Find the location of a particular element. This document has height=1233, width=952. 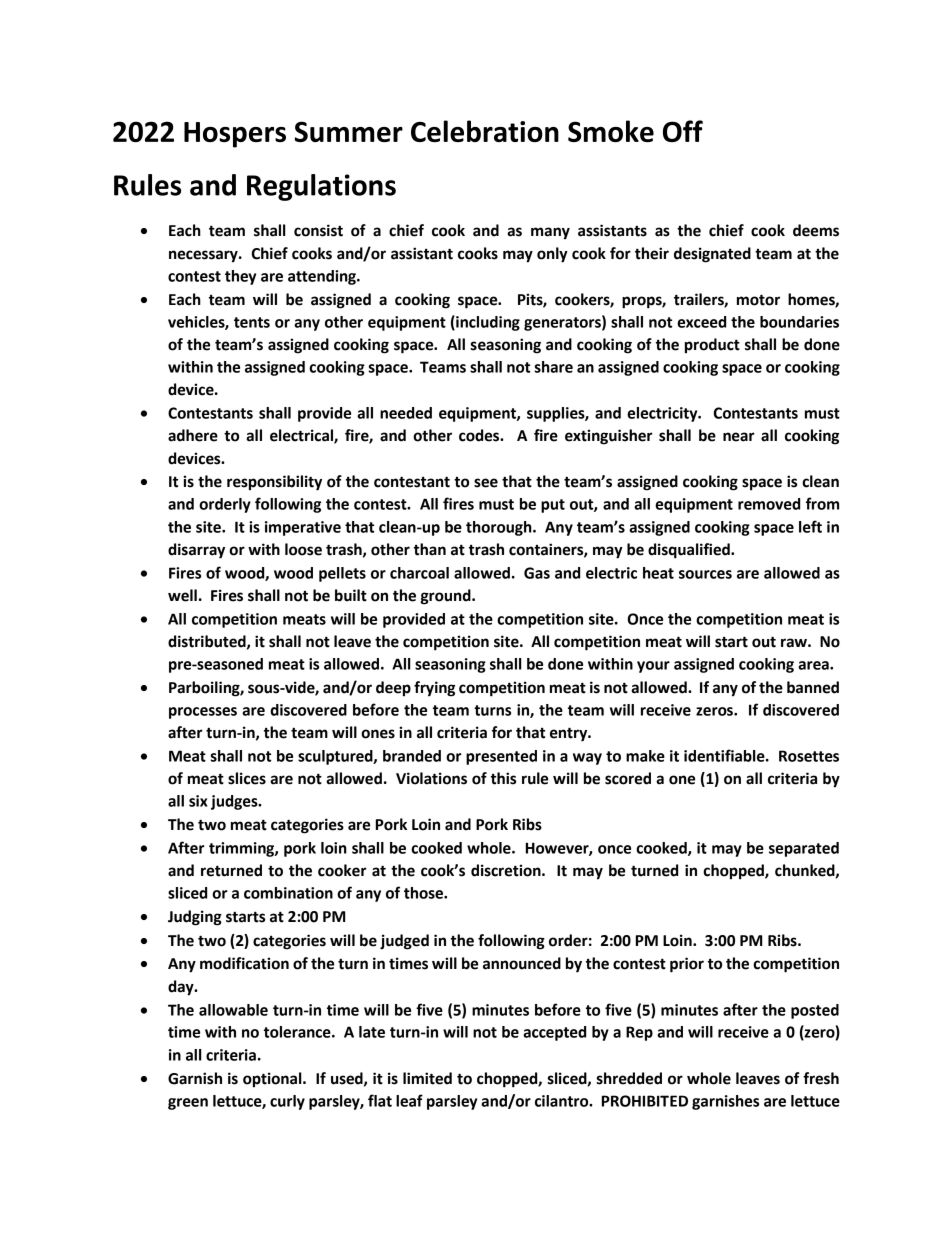

Celebration is located at coordinates (485, 131).
